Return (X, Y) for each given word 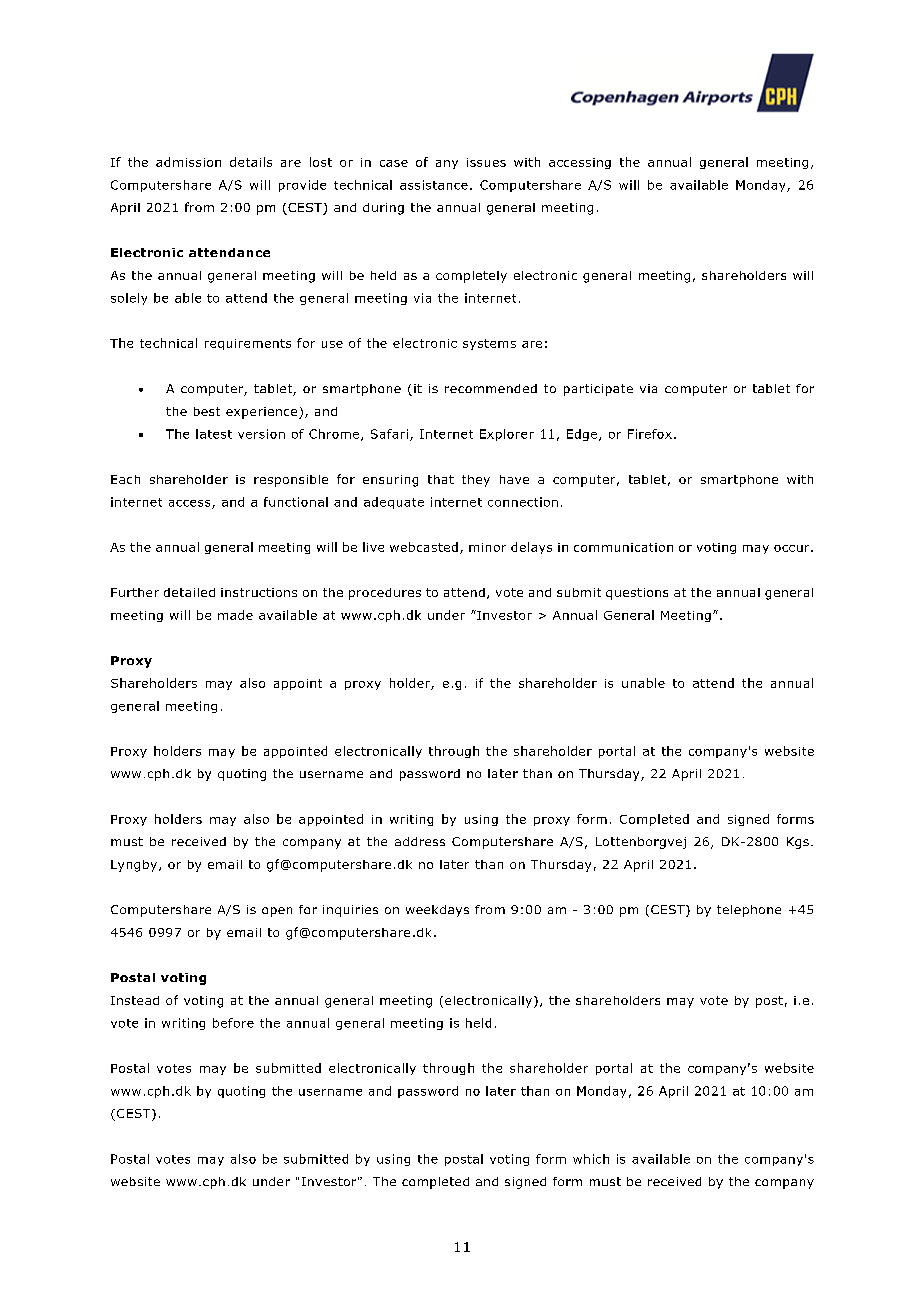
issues (486, 162)
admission (188, 162)
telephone (749, 911)
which (591, 1159)
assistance (434, 185)
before (233, 1023)
